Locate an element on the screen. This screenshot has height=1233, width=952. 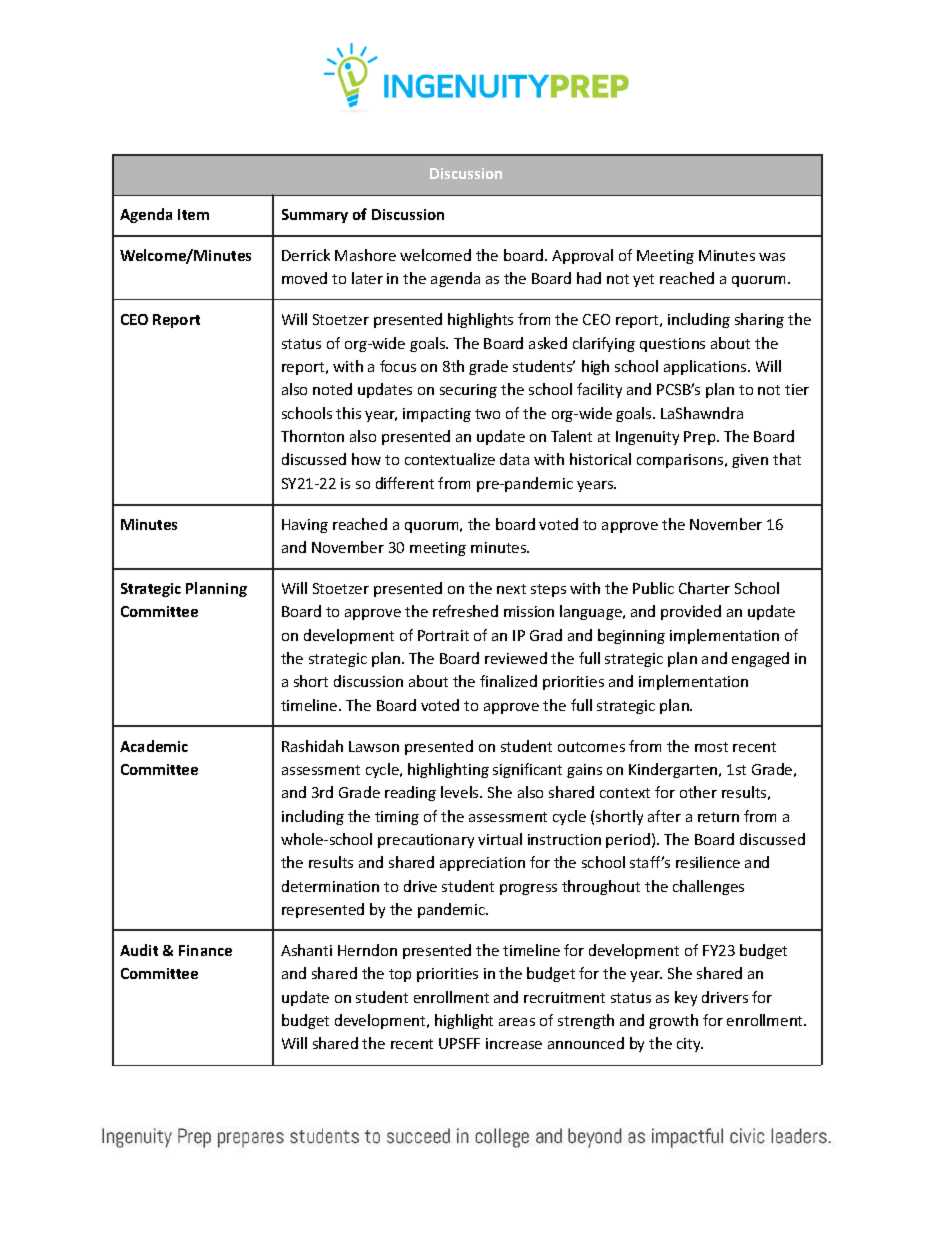
return is located at coordinates (718, 817).
